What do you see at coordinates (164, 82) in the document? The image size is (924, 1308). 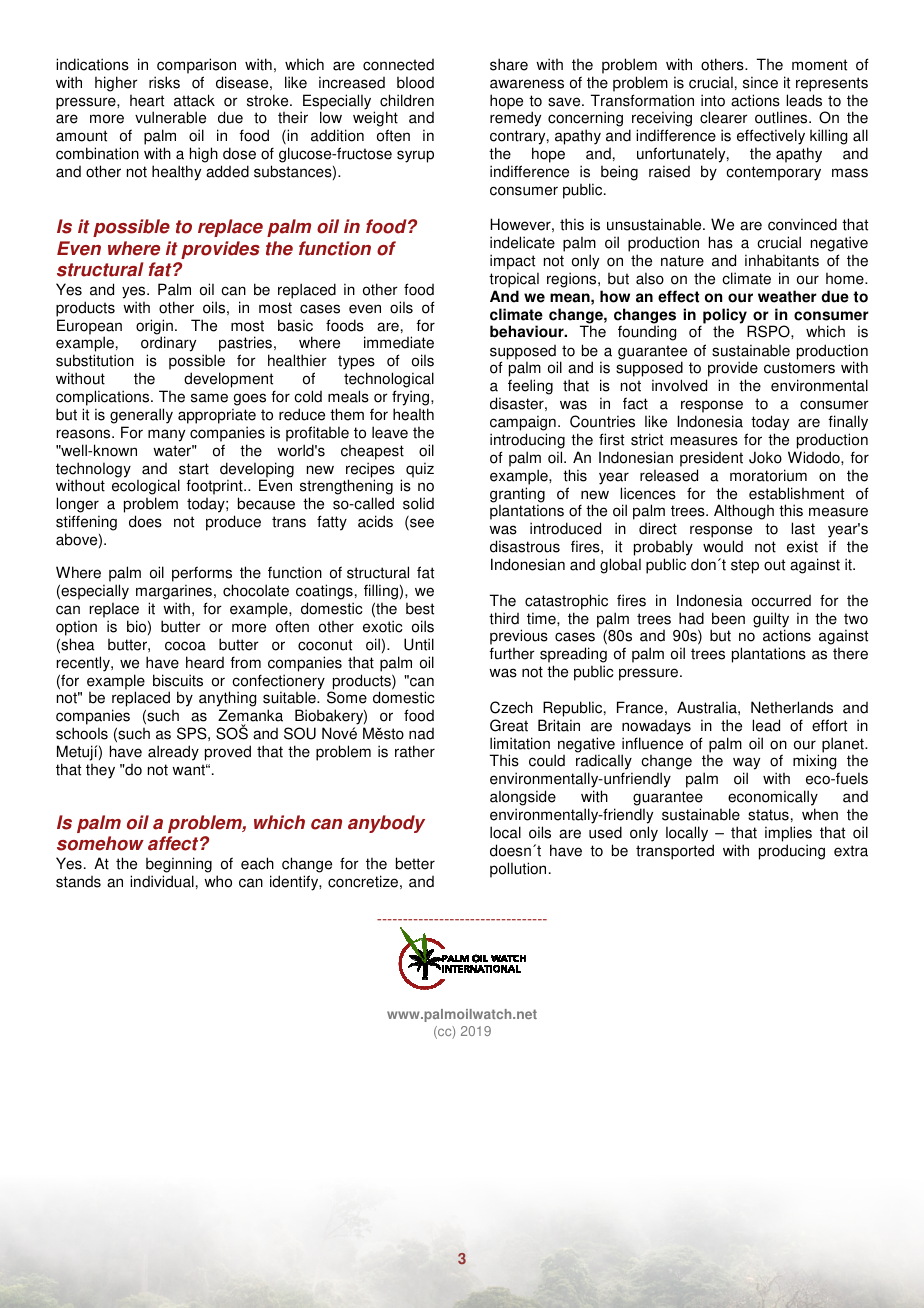 I see `risks` at bounding box center [164, 82].
